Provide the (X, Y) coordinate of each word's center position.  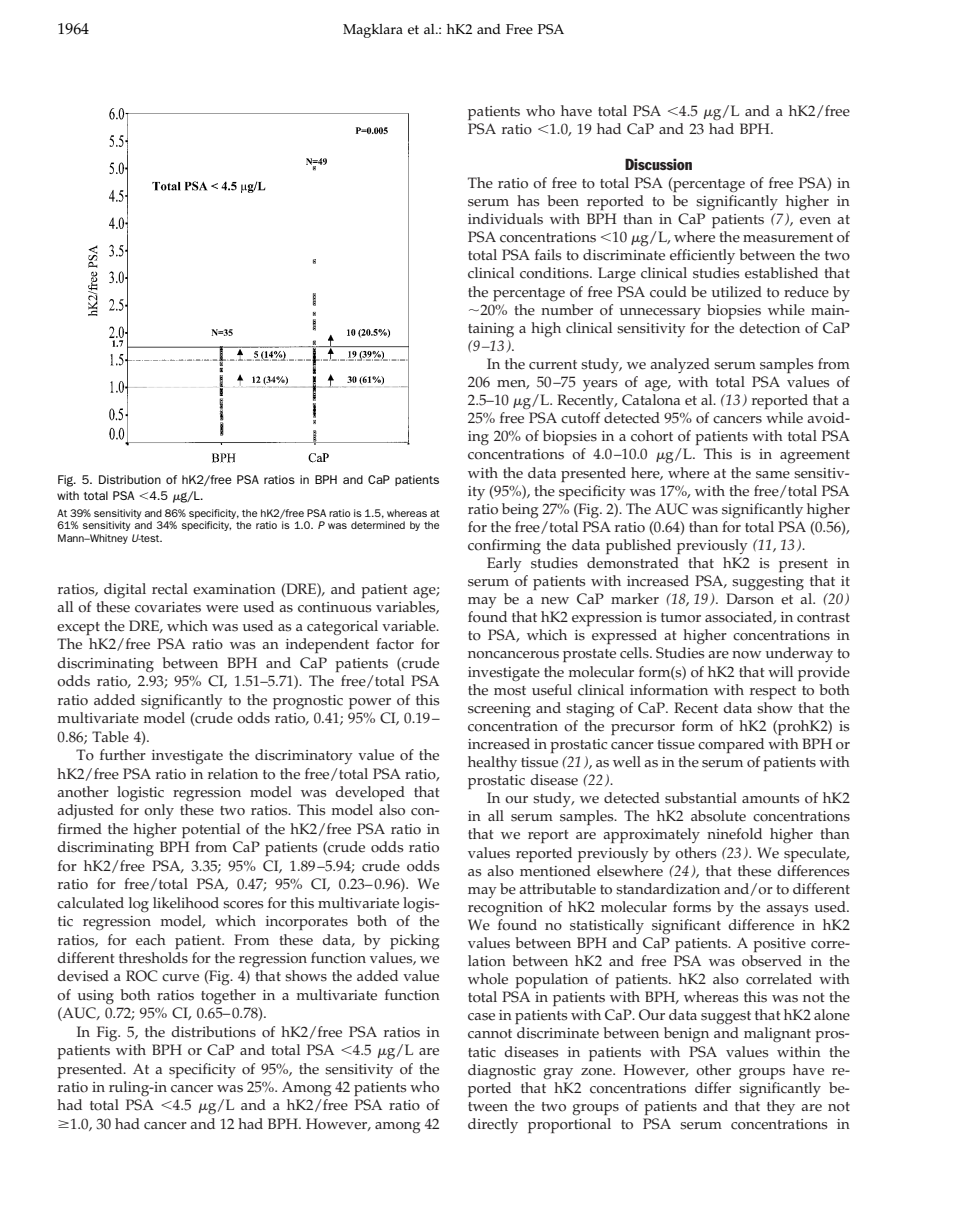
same (773, 475)
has (528, 201)
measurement (788, 238)
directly (493, 1125)
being (520, 510)
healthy (492, 763)
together (228, 997)
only (159, 811)
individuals (505, 219)
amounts (771, 799)
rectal (170, 589)
